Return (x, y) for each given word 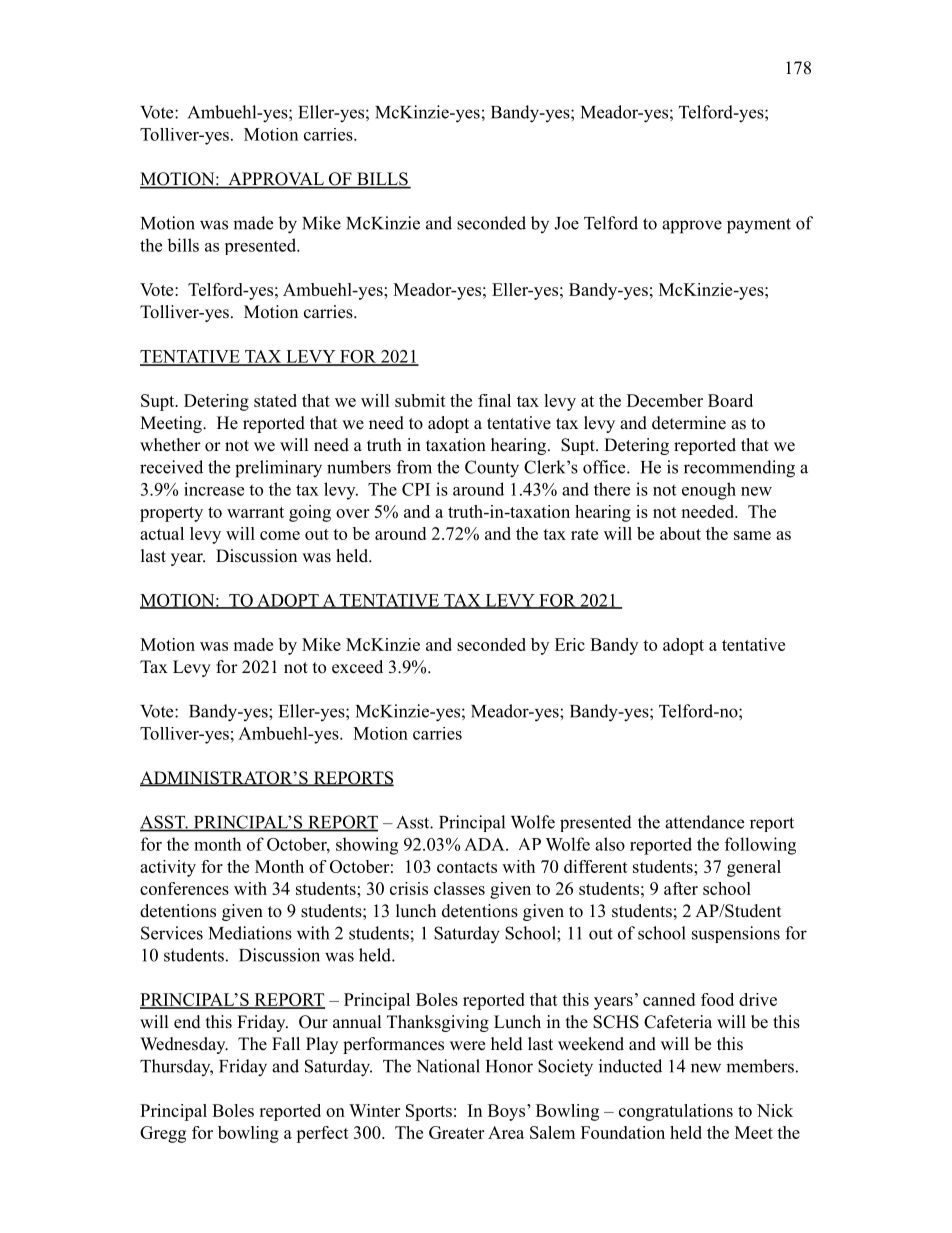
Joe (566, 223)
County (492, 469)
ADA (485, 844)
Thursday (176, 1067)
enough (709, 491)
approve (692, 227)
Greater (456, 1132)
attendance (704, 822)
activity (168, 868)
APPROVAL (276, 180)
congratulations (676, 1112)
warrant (255, 512)
